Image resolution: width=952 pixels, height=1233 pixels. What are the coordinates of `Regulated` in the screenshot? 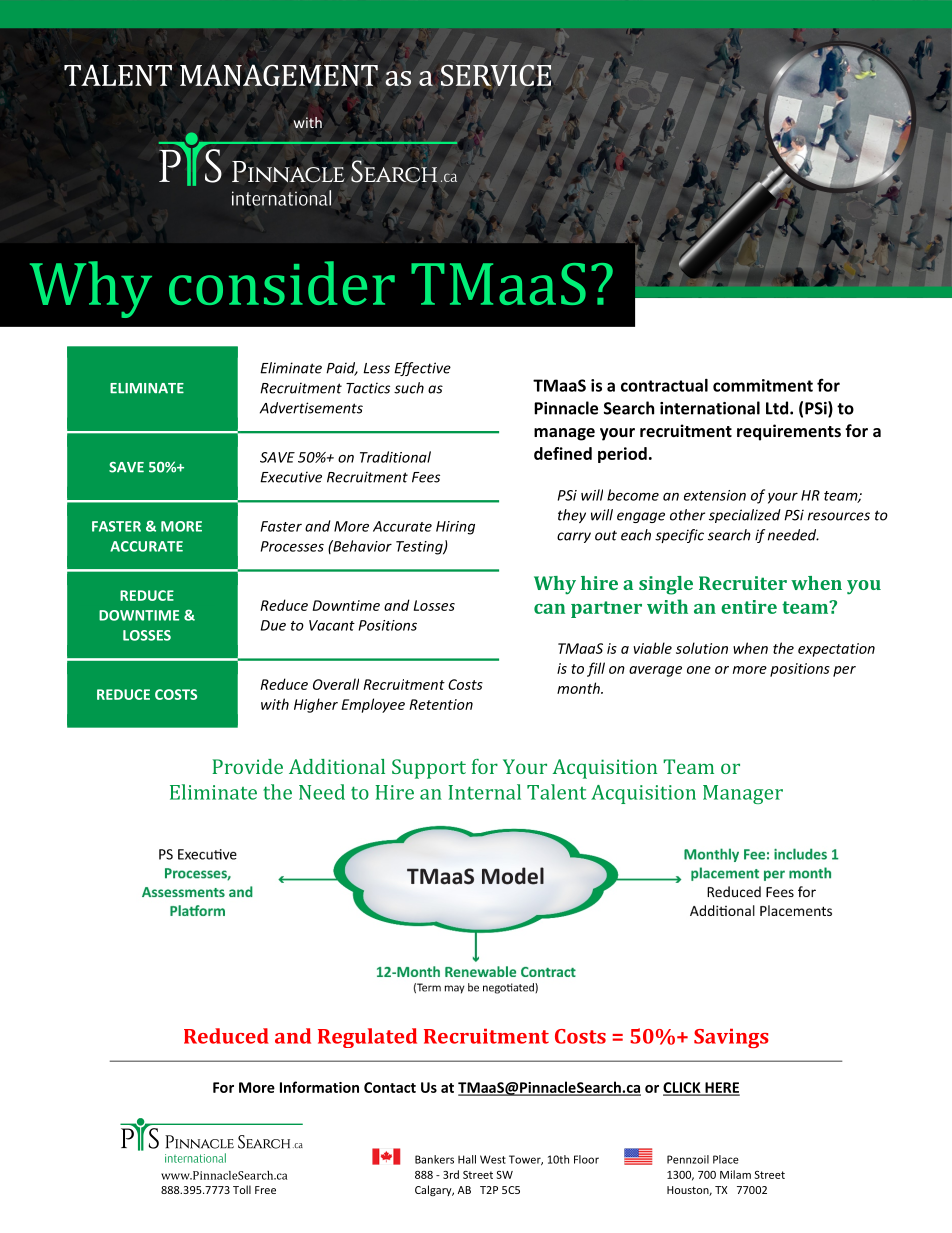 It's located at (367, 1038).
